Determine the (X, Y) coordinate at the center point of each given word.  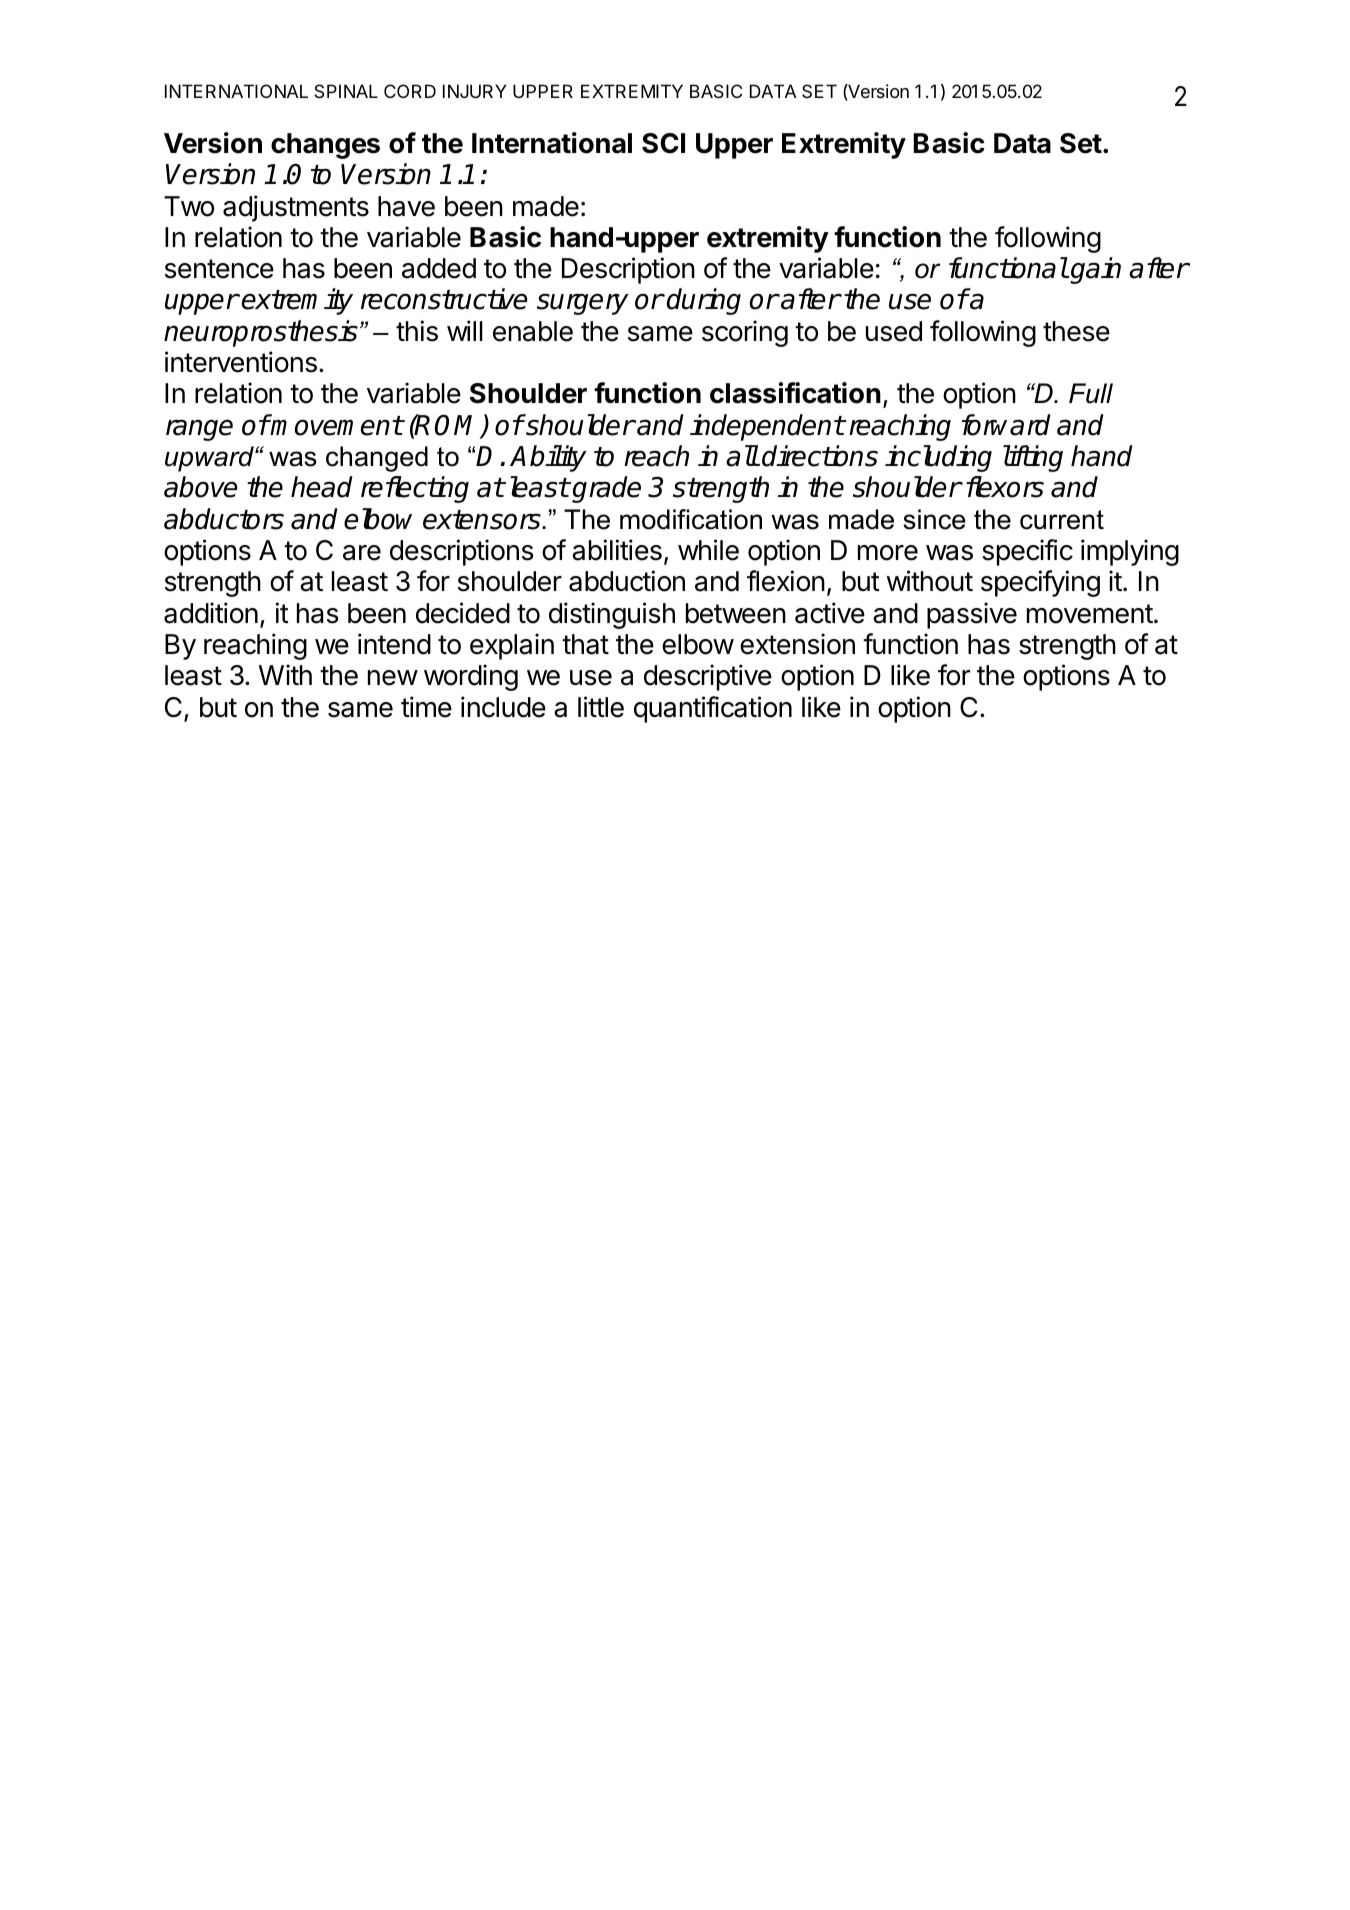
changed (377, 459)
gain (1095, 270)
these (1076, 331)
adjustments (296, 208)
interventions (241, 362)
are (362, 553)
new (393, 678)
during (704, 301)
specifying (1040, 583)
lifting (1033, 458)
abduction (627, 581)
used (894, 331)
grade (605, 489)
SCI (663, 143)
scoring (745, 333)
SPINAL (346, 91)
